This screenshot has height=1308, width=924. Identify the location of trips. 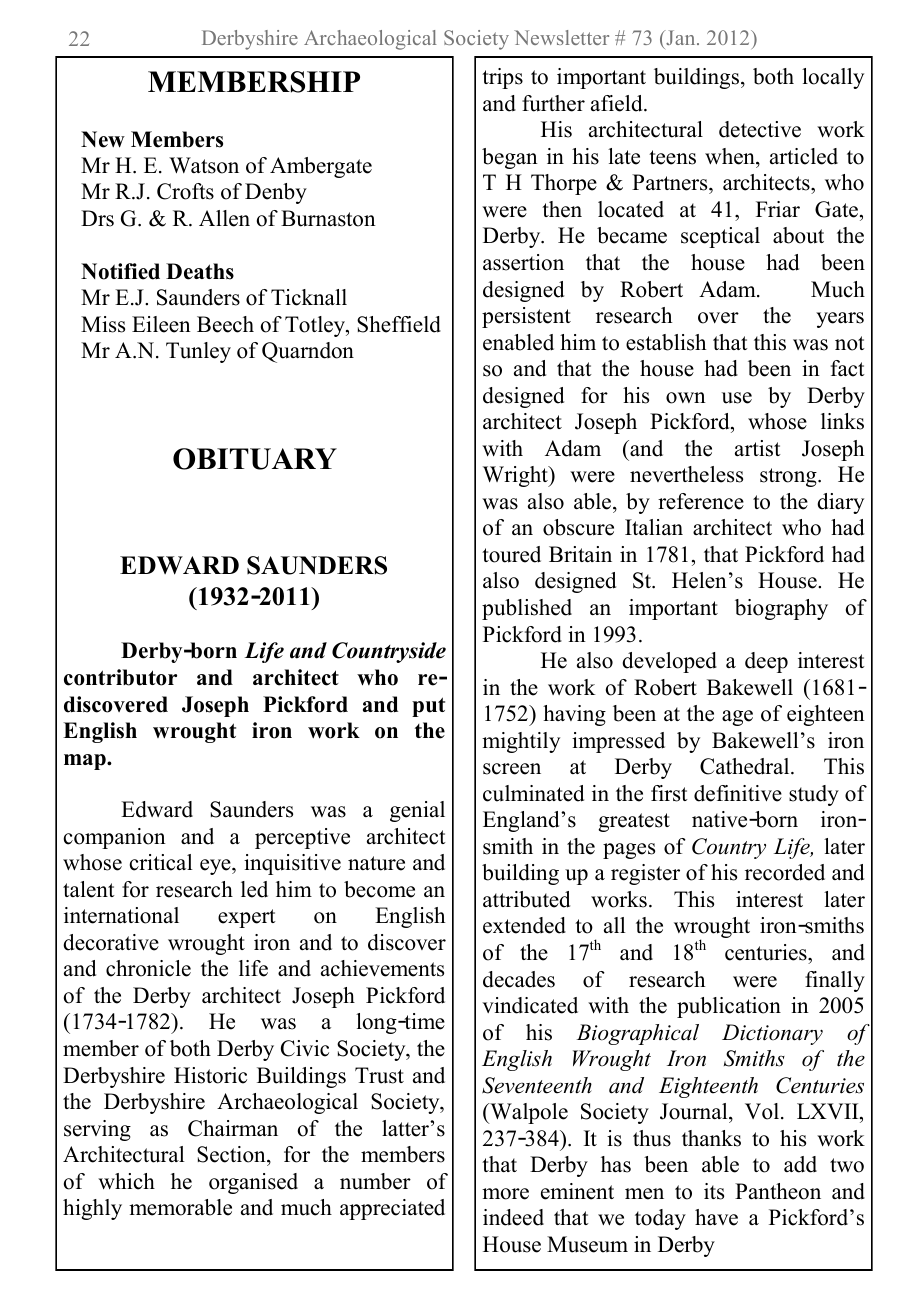
(502, 78).
